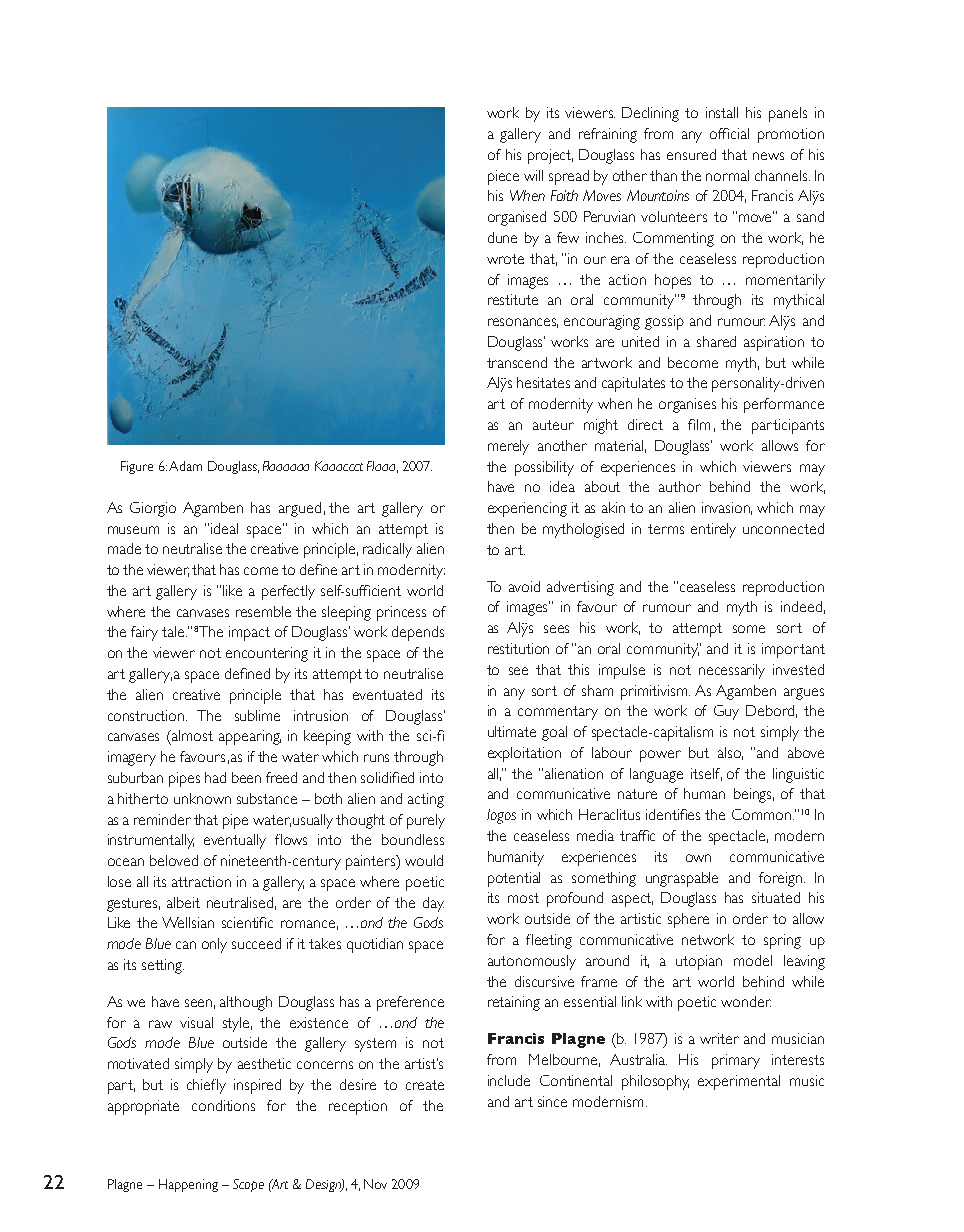 Image resolution: width=964 pixels, height=1232 pixels. Describe the element at coordinates (202, 798) in the screenshot. I see `unknown` at that location.
